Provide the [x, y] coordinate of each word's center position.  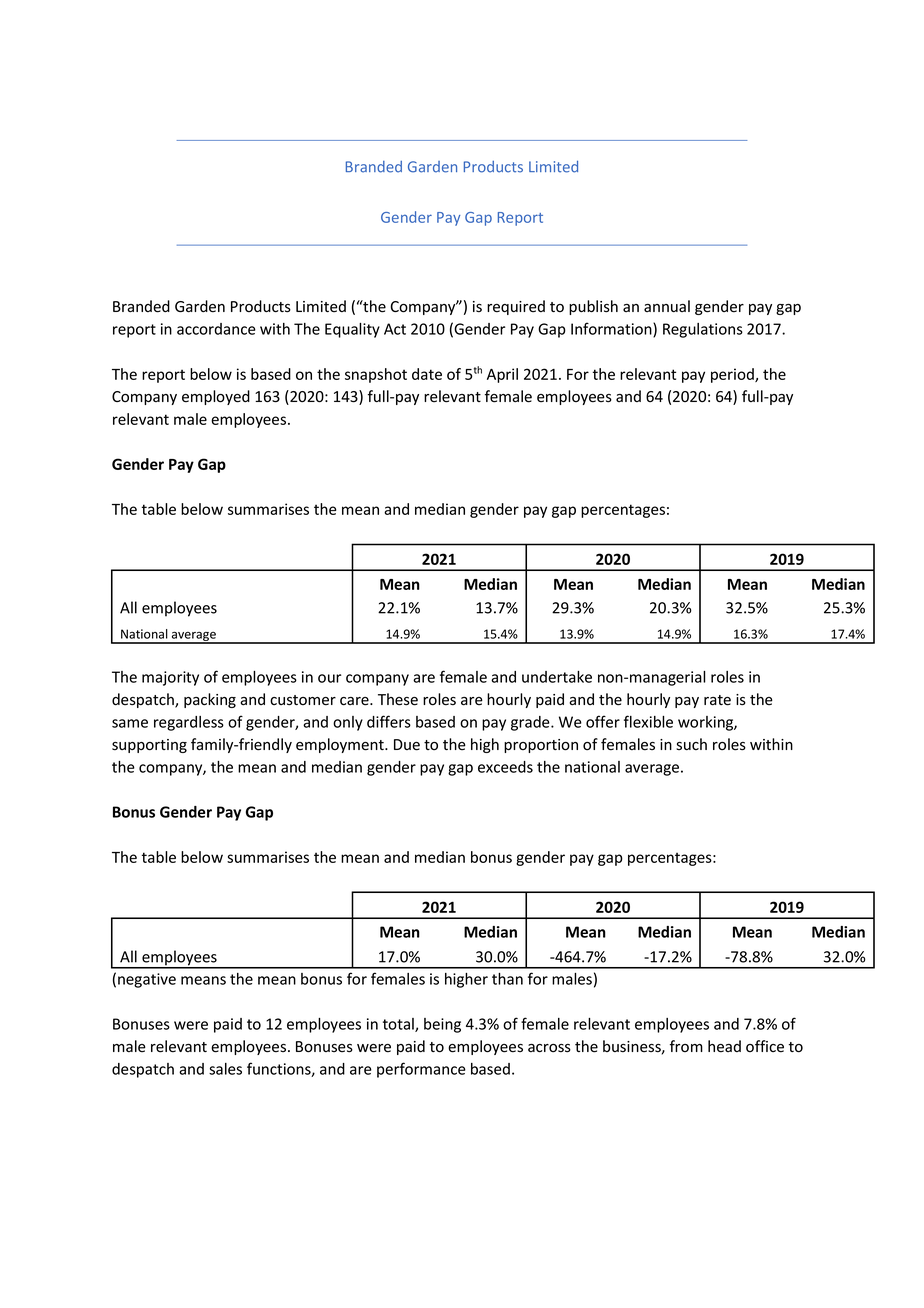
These [398, 699]
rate [717, 700]
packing [210, 700]
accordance [216, 329]
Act [395, 329]
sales [225, 1069]
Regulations [703, 330]
